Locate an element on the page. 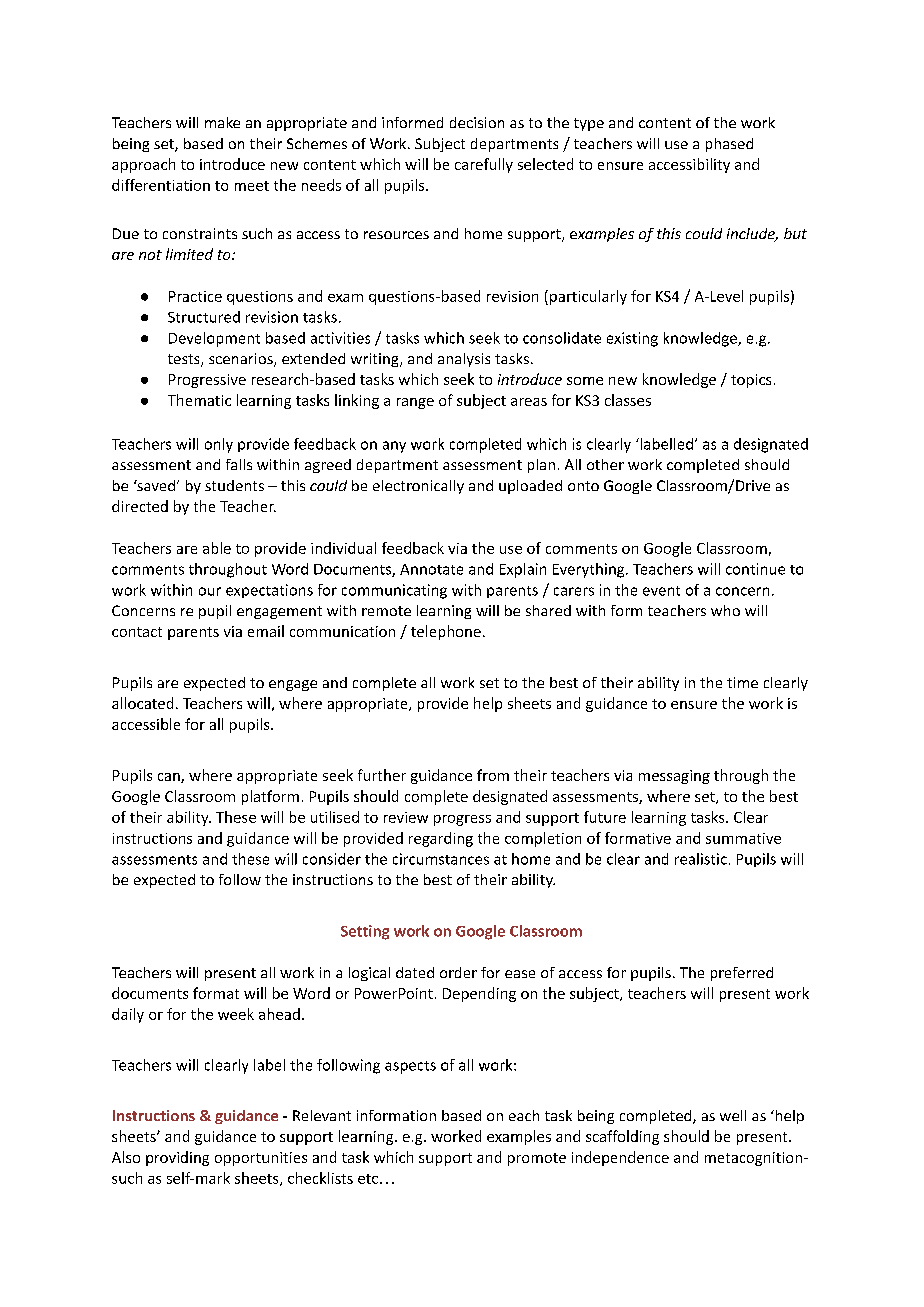 This document has width=924, height=1307. phased is located at coordinates (729, 145).
